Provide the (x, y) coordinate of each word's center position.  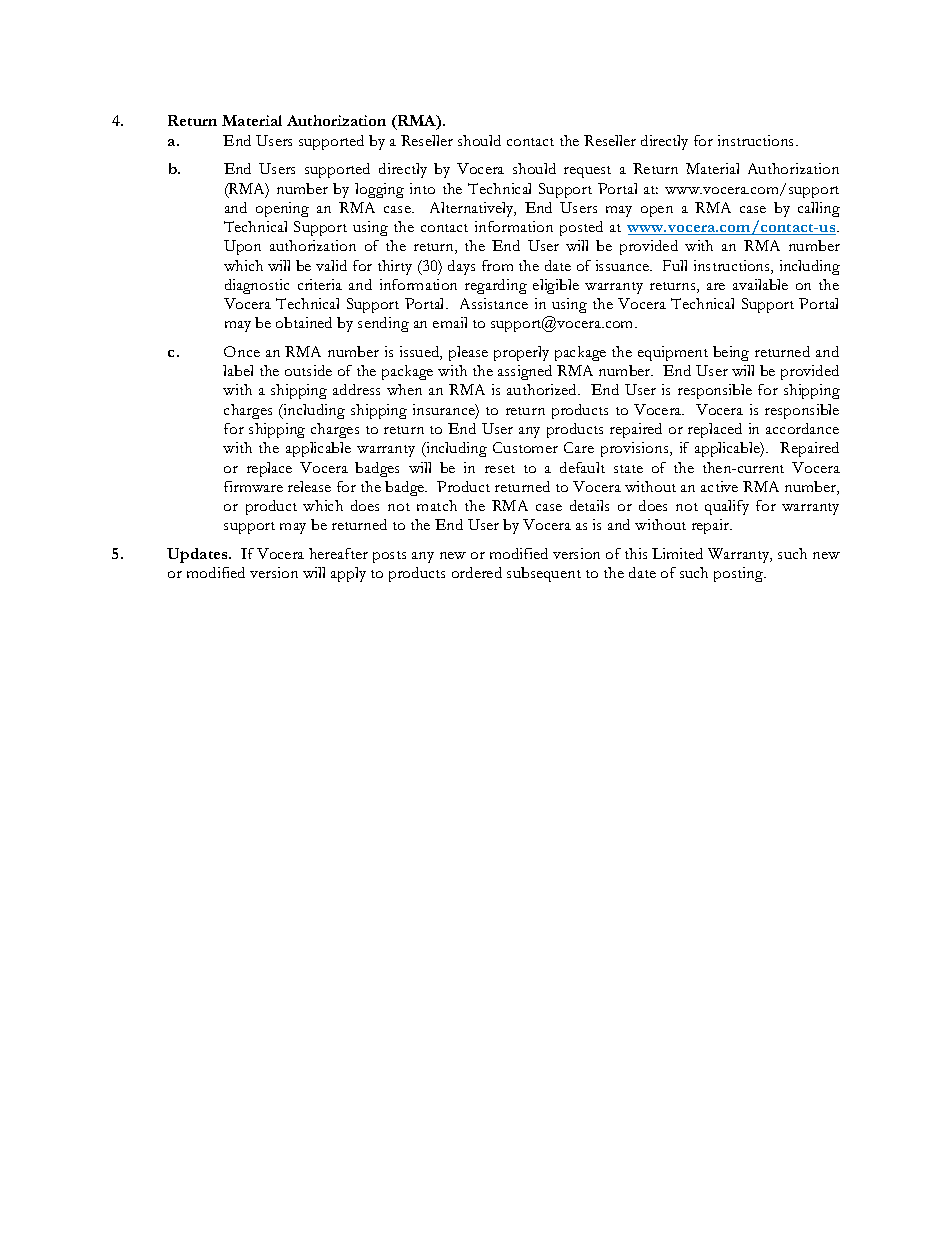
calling (819, 209)
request (587, 172)
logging (379, 190)
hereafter (338, 553)
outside (308, 370)
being (731, 353)
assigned (525, 372)
